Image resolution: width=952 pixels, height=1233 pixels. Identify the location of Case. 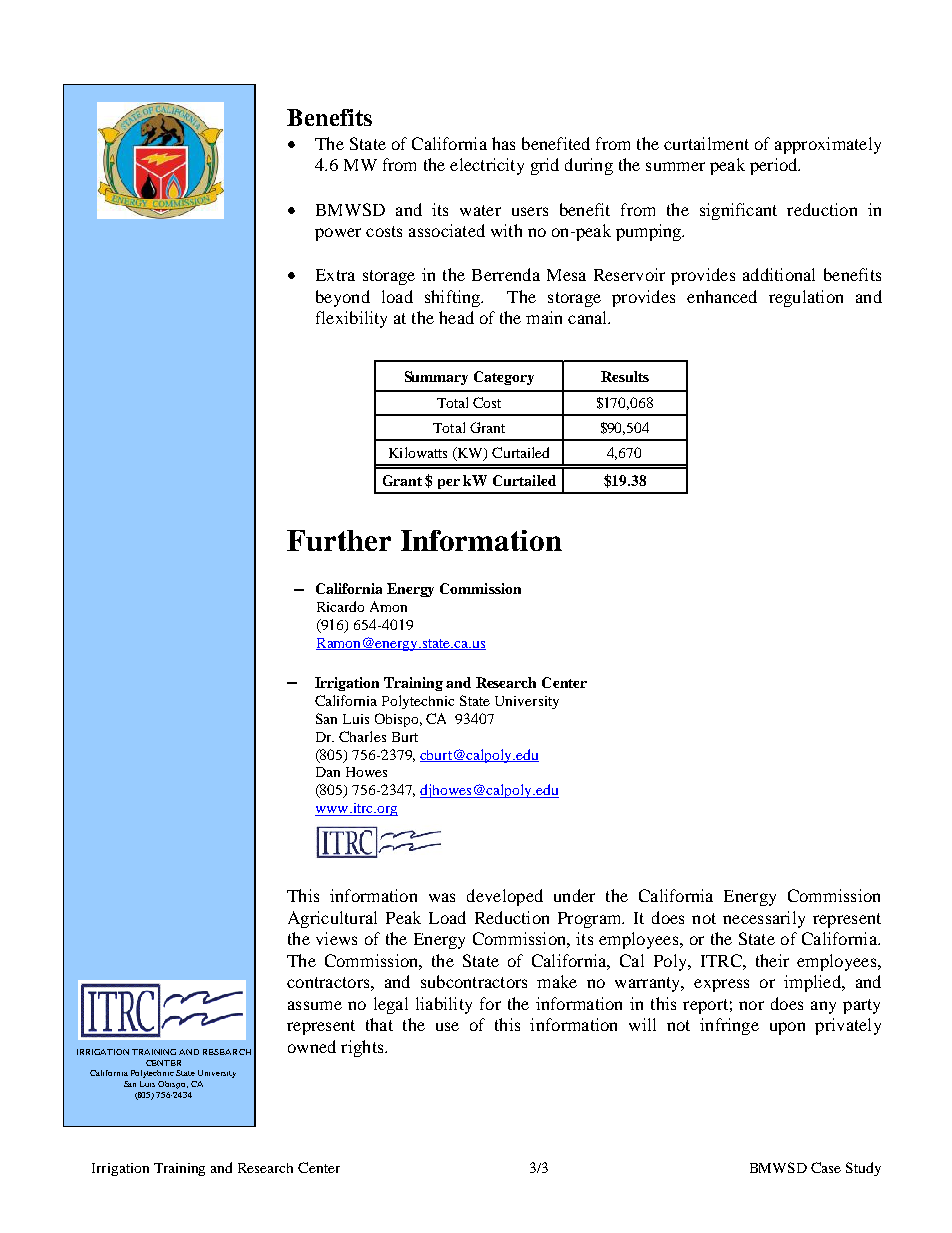
(826, 1167).
